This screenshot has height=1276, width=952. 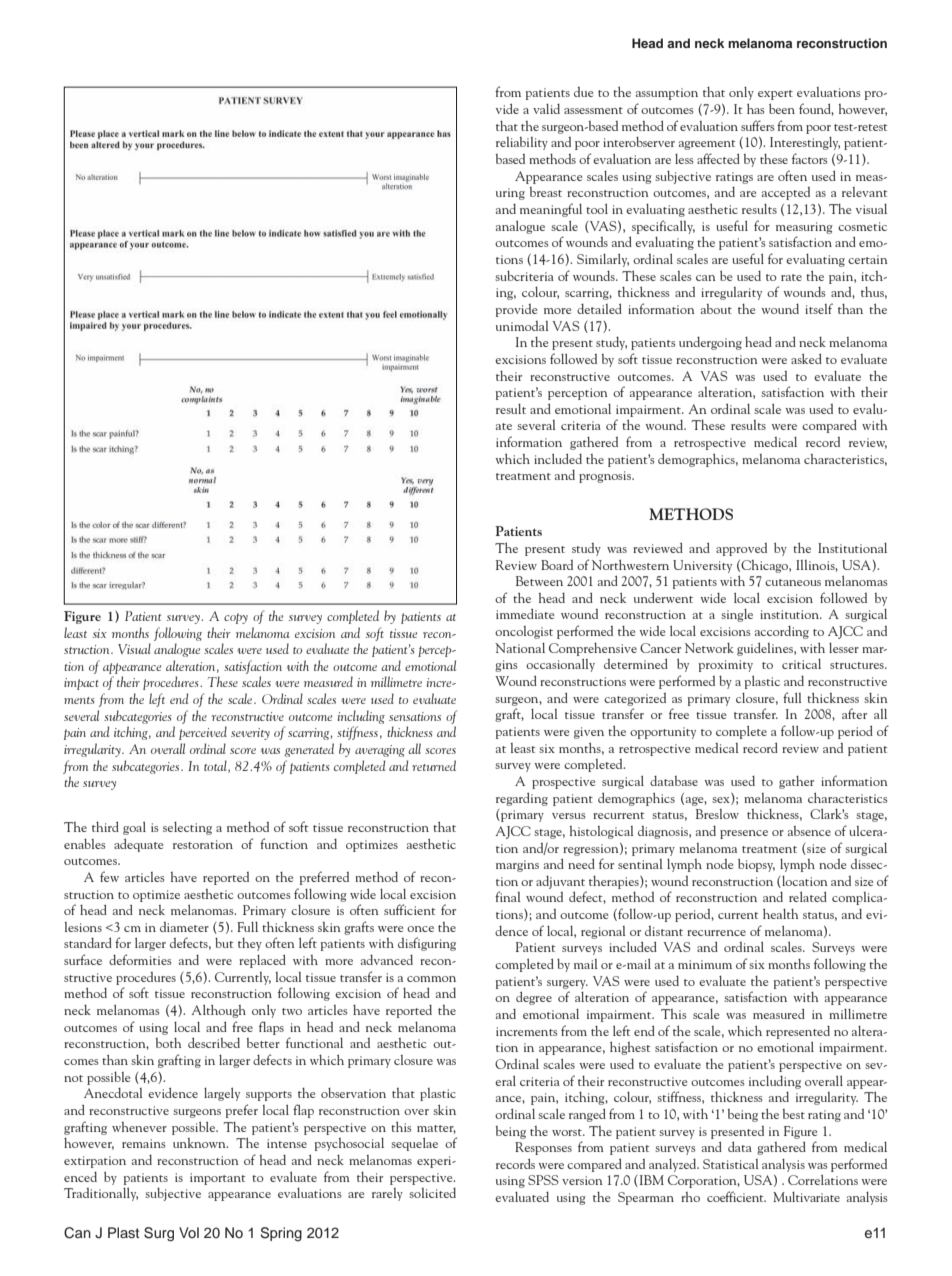 I want to click on Vol, so click(x=189, y=1232).
